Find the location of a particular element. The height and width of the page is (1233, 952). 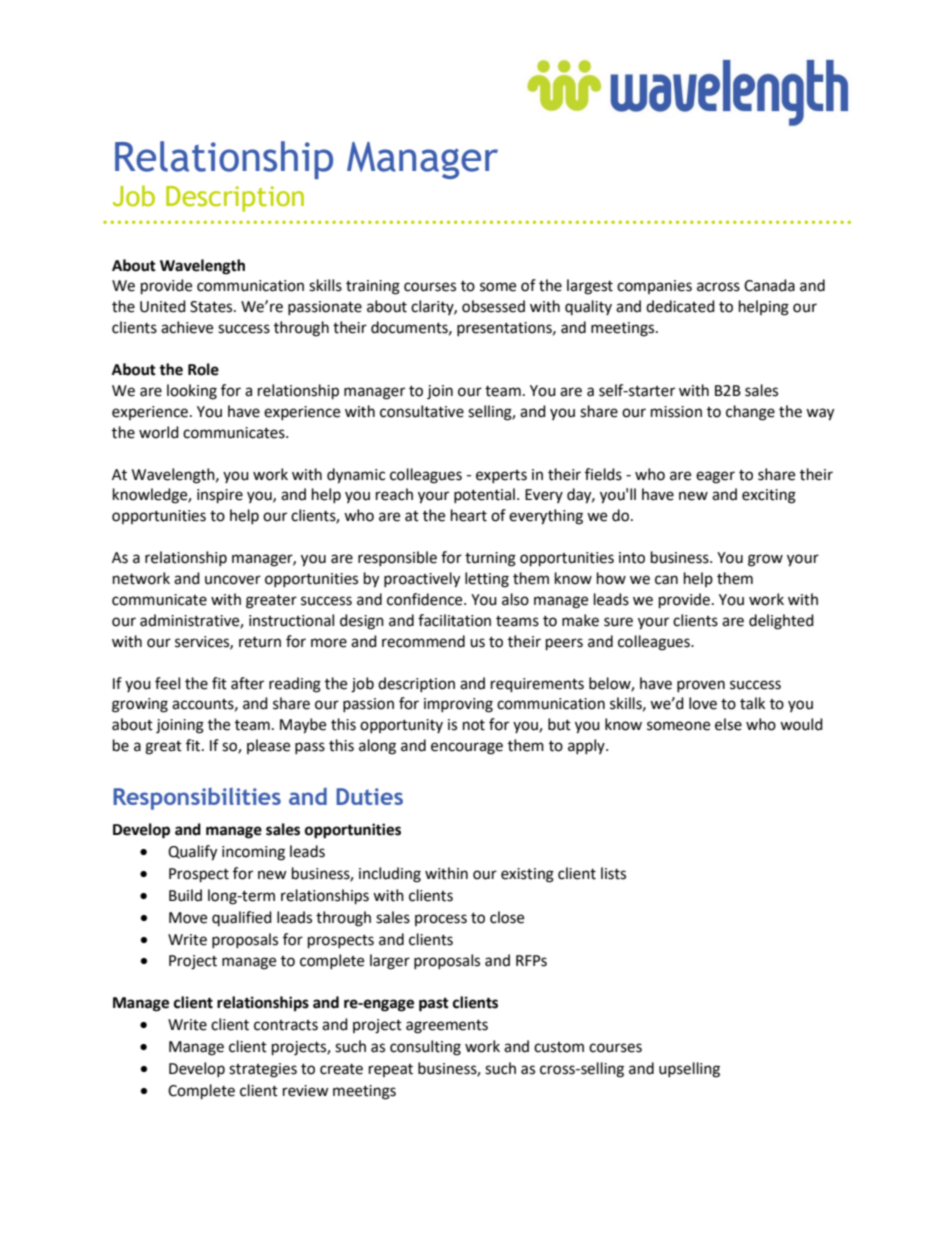

close is located at coordinates (507, 917).
